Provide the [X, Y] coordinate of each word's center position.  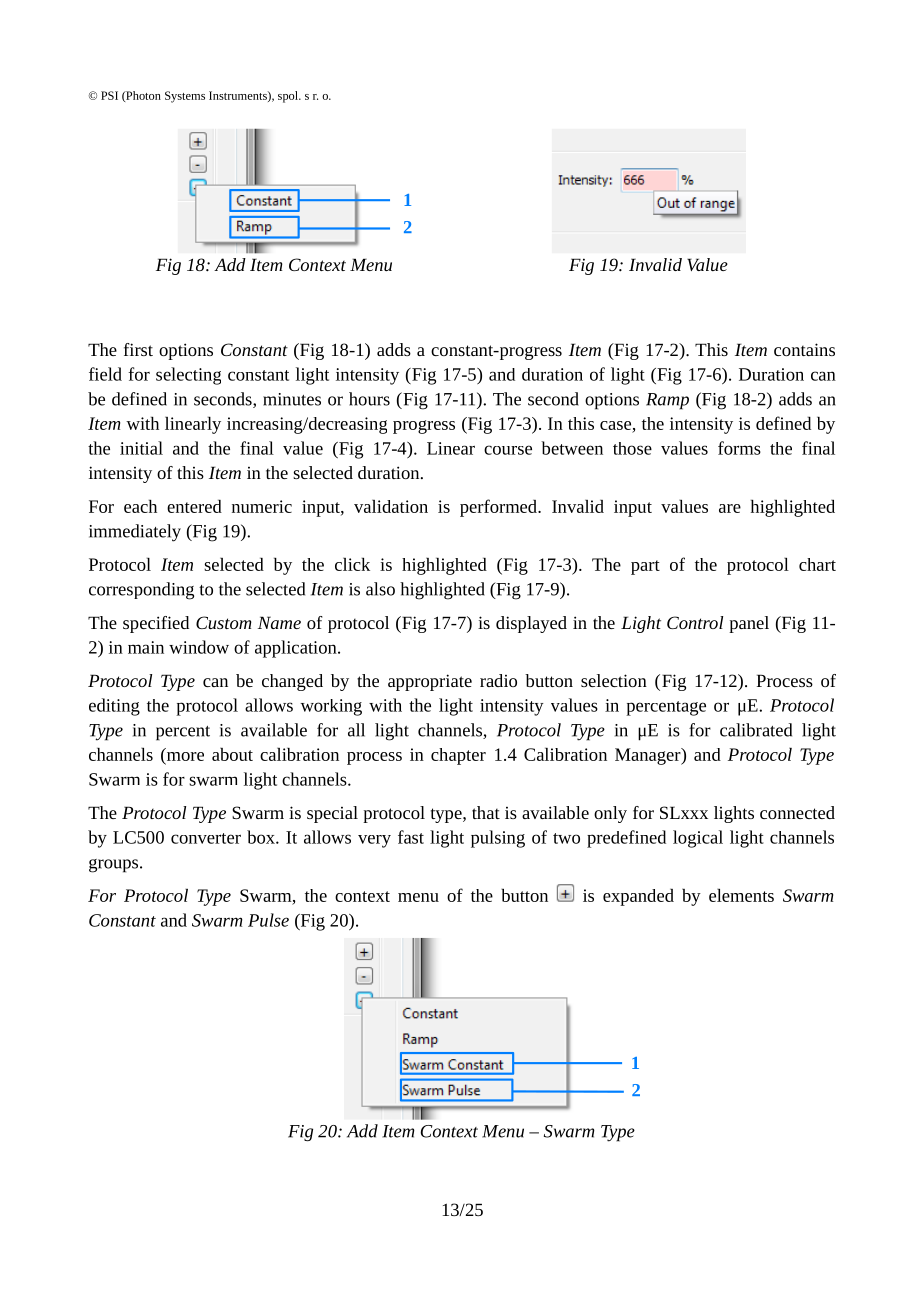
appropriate [430, 682]
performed [499, 508]
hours [369, 399]
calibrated [756, 730]
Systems [185, 97]
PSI [109, 95]
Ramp [667, 401]
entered [194, 506]
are [730, 508]
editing [114, 707]
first [138, 349]
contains [804, 349]
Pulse [268, 920]
